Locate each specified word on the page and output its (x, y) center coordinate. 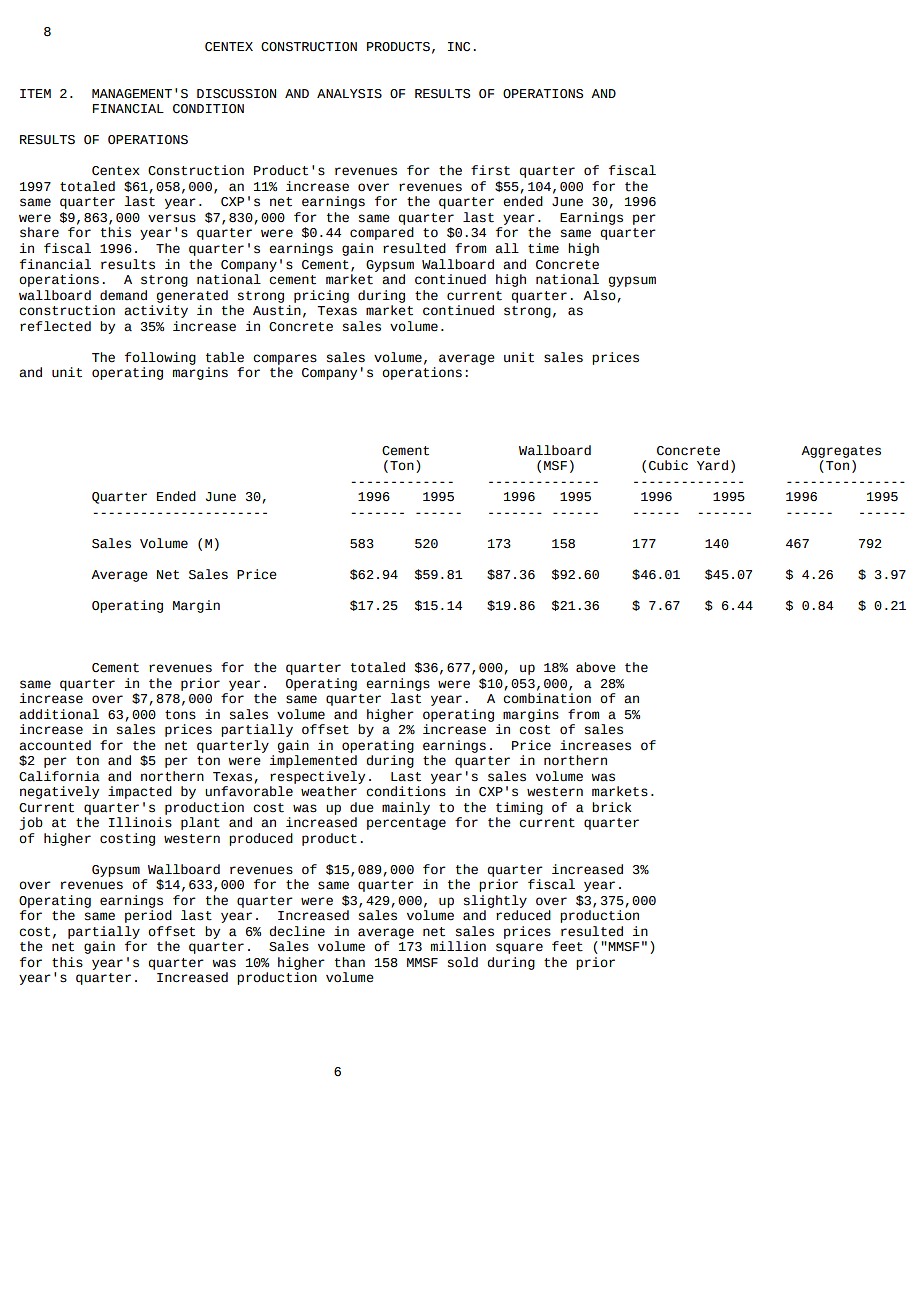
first (490, 170)
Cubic (668, 465)
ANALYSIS (349, 94)
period (148, 916)
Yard (712, 465)
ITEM (35, 93)
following (160, 358)
